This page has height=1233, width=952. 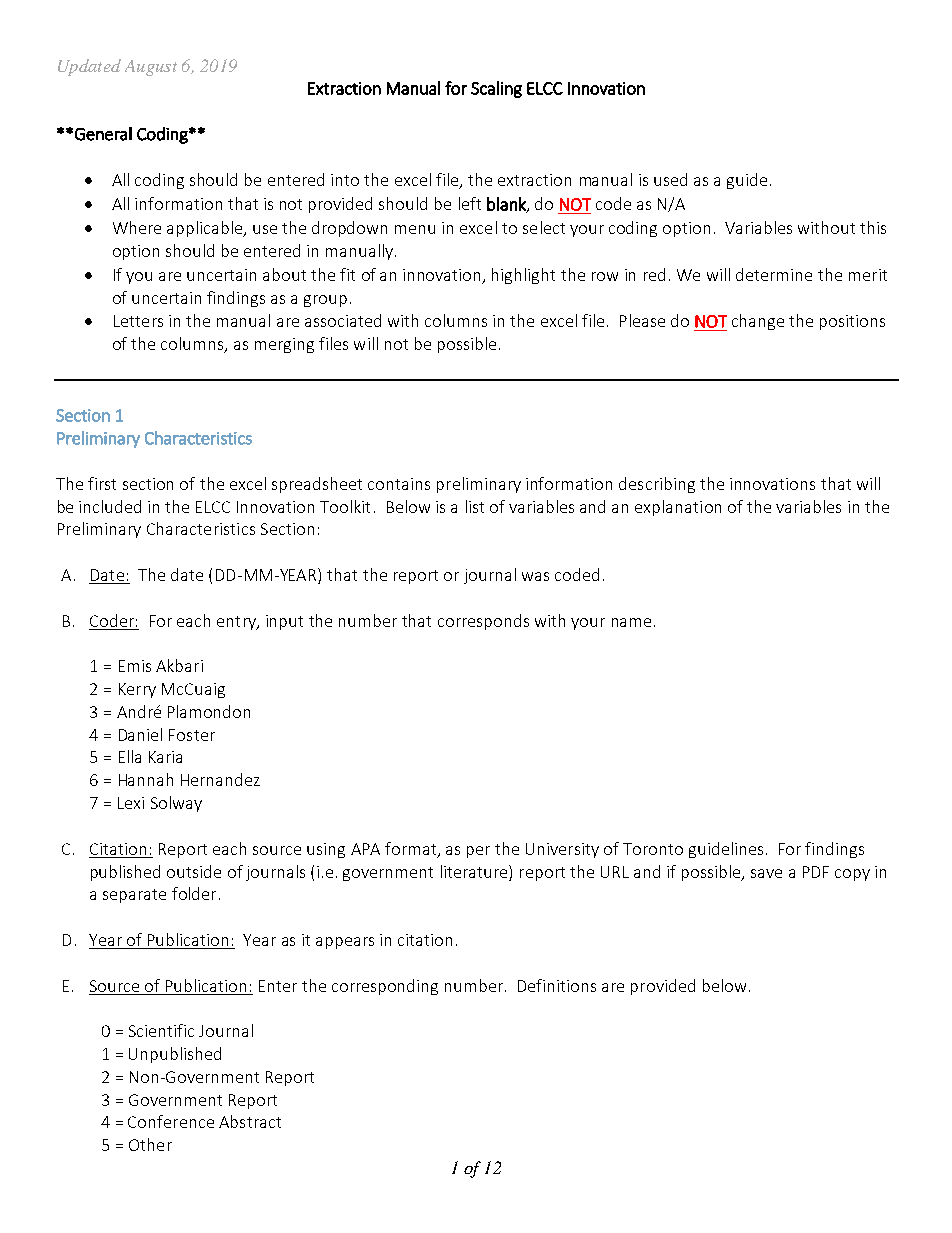 I want to click on August, so click(x=151, y=68).
